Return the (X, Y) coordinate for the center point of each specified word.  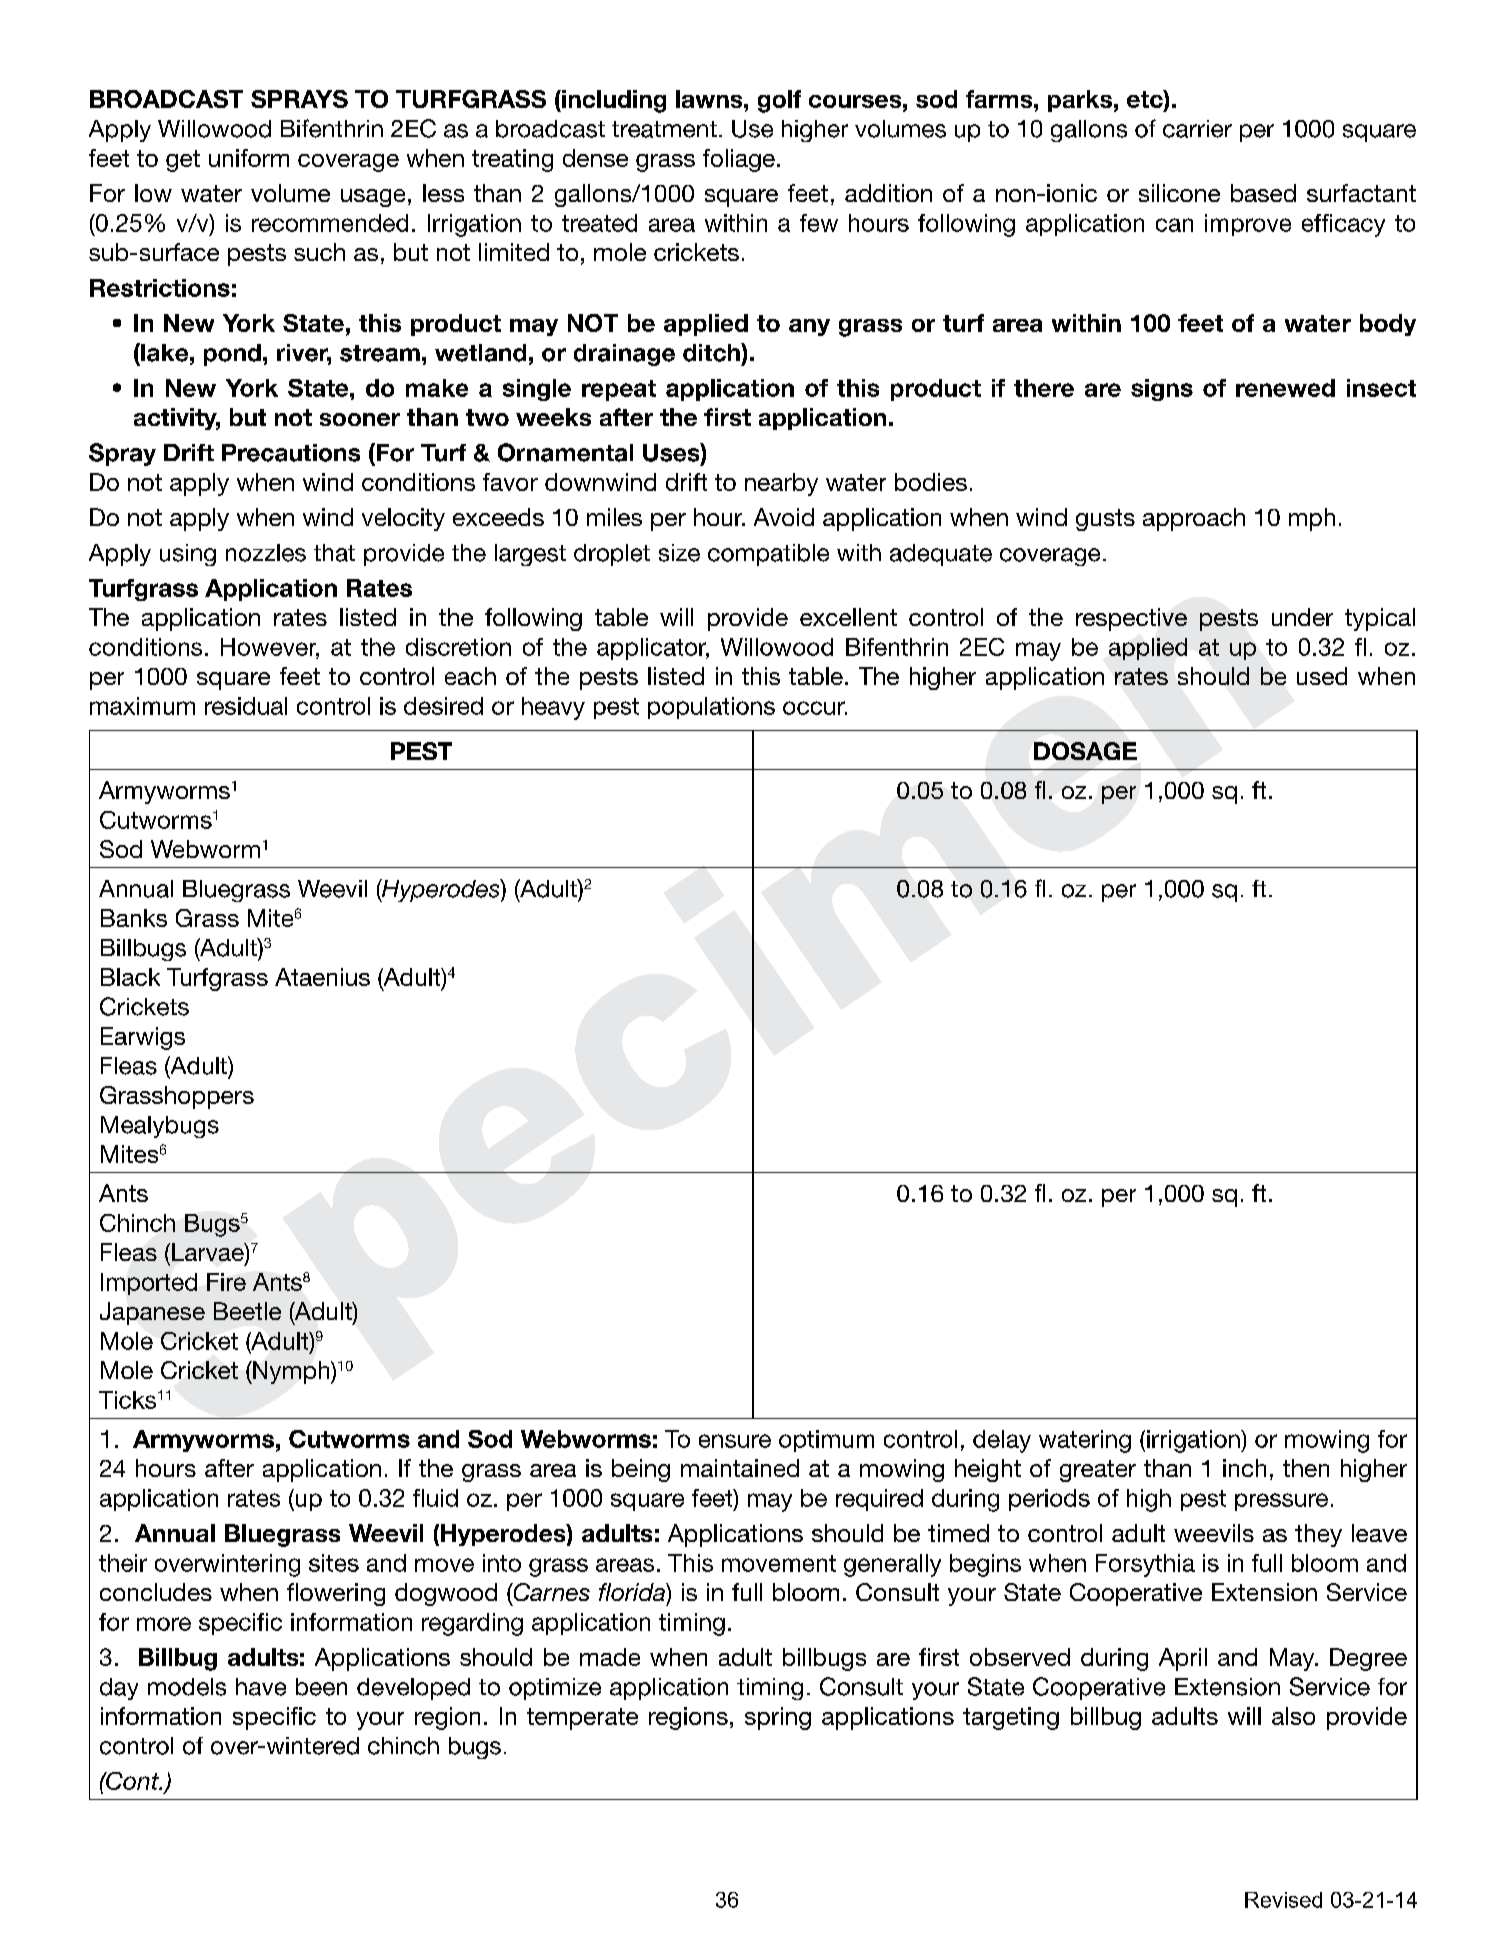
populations (711, 708)
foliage (739, 160)
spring (778, 1718)
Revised (1283, 1900)
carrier (1197, 129)
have (261, 1687)
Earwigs (143, 1038)
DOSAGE (1085, 751)
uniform (249, 158)
